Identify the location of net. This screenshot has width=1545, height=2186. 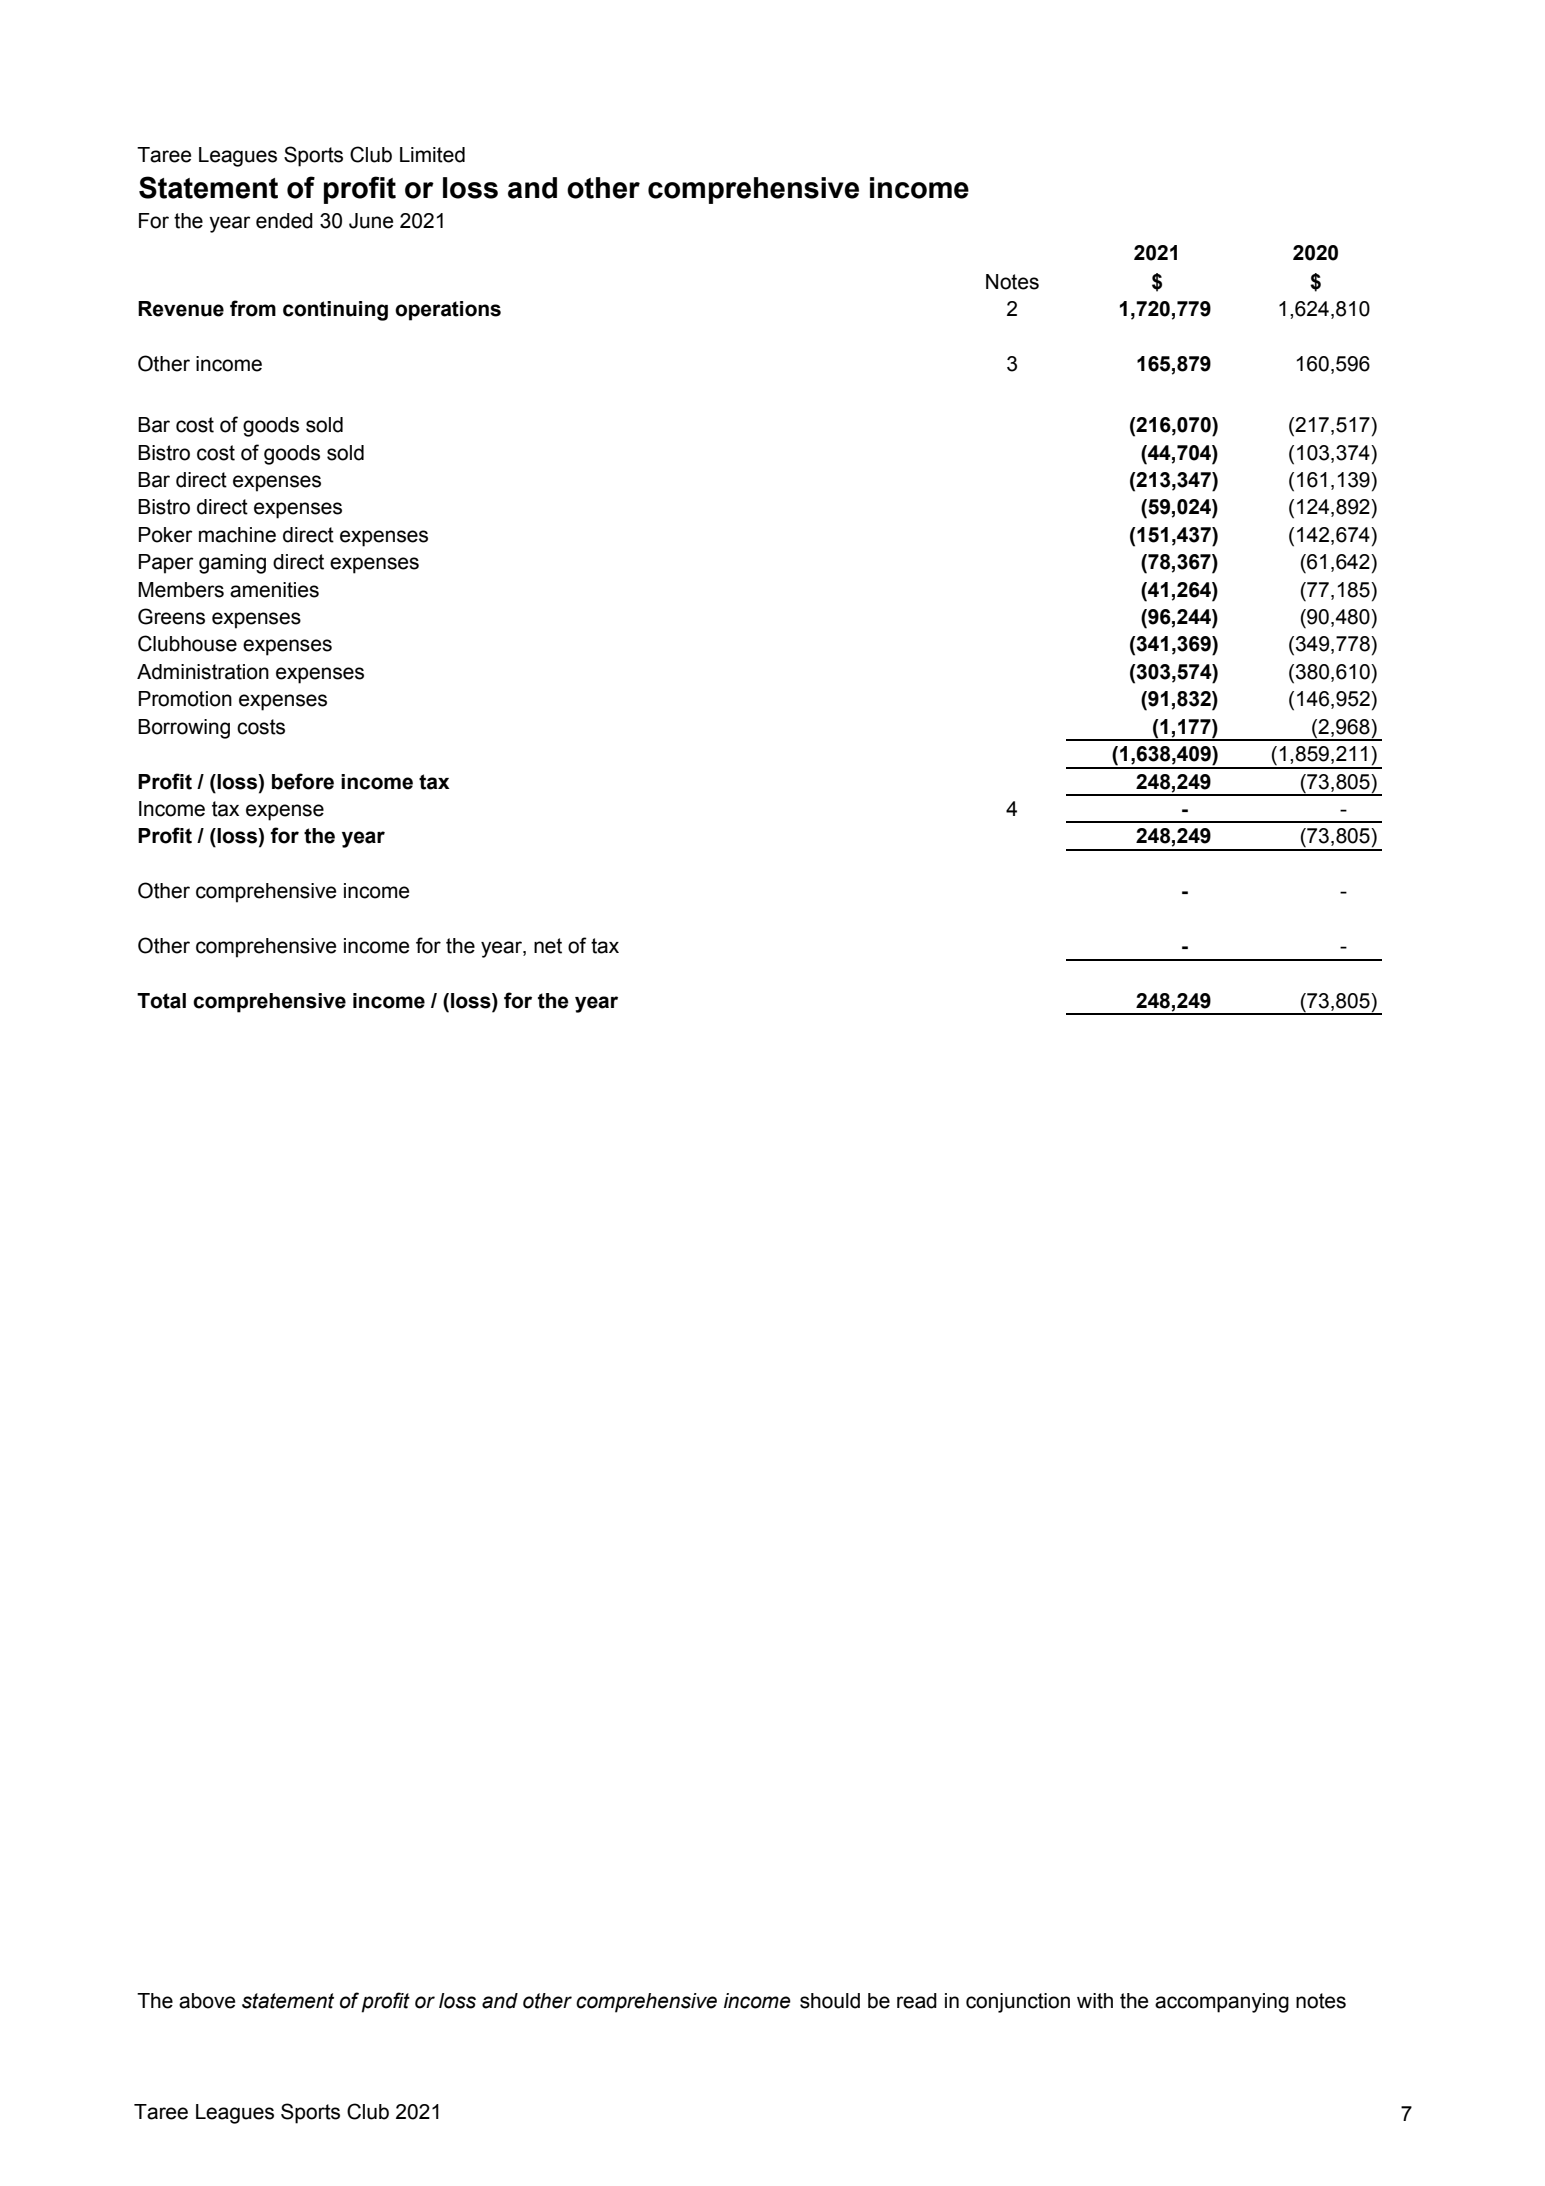
(548, 946).
